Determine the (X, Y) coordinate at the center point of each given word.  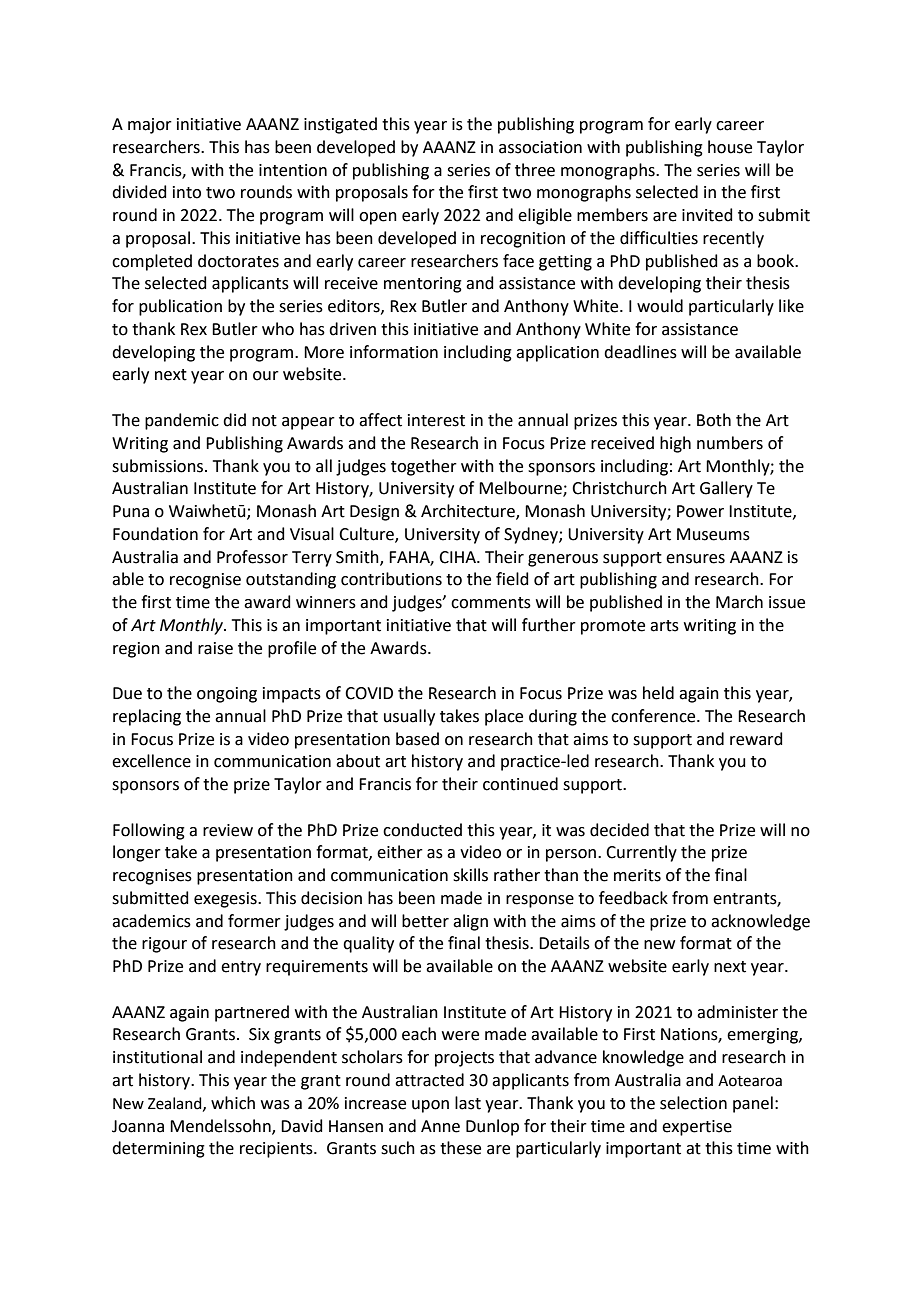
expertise (697, 1128)
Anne (440, 1126)
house (730, 147)
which (233, 1103)
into (187, 192)
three (535, 170)
